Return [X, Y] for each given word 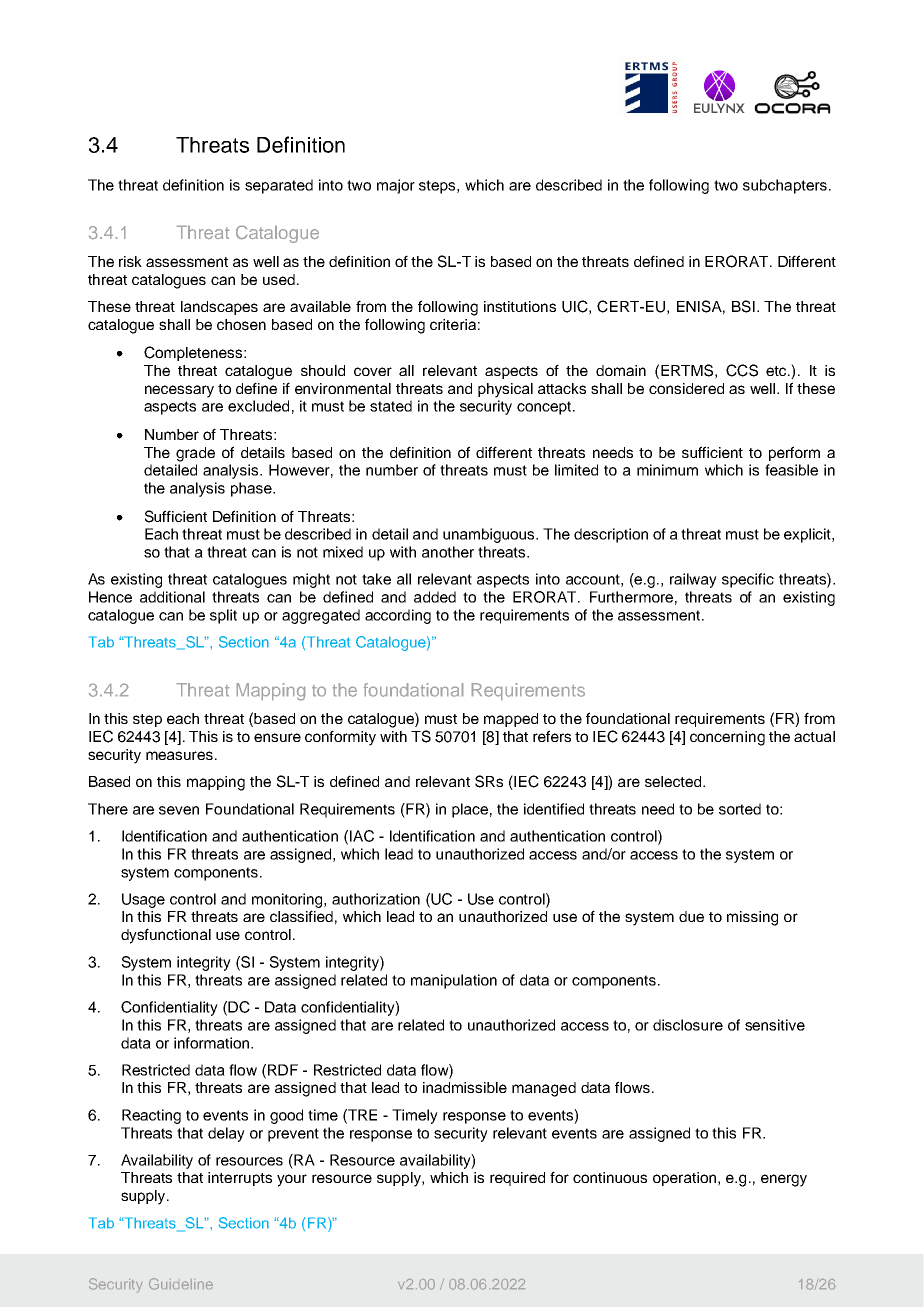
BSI [743, 306]
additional [172, 597]
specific [748, 580]
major [396, 186]
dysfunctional [166, 936]
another [448, 552]
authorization [376, 899]
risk [130, 261]
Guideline [181, 1284]
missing [752, 918]
